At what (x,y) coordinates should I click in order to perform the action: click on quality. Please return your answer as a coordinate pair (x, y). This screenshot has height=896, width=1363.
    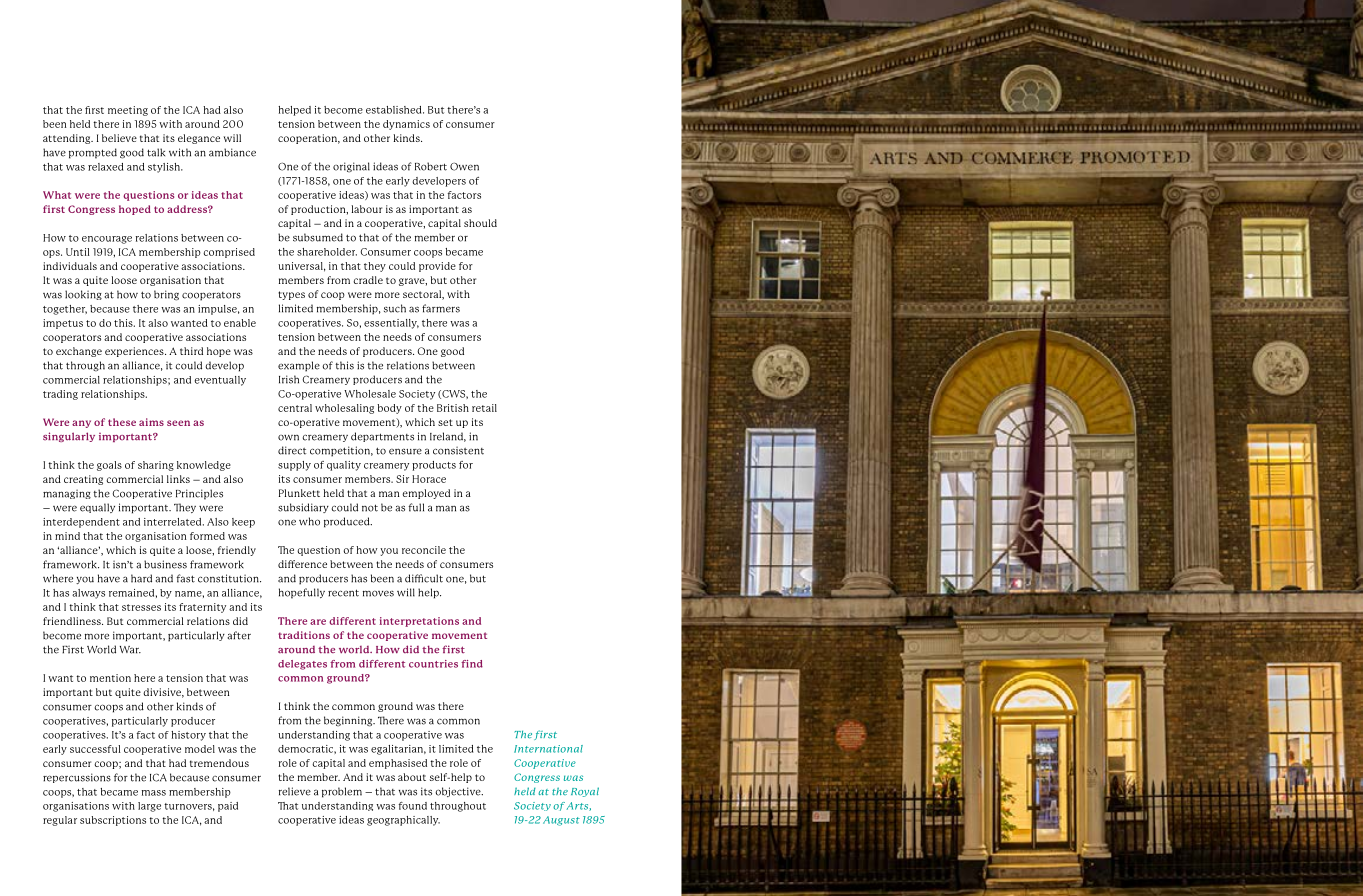
    Looking at the image, I should click on (344, 466).
